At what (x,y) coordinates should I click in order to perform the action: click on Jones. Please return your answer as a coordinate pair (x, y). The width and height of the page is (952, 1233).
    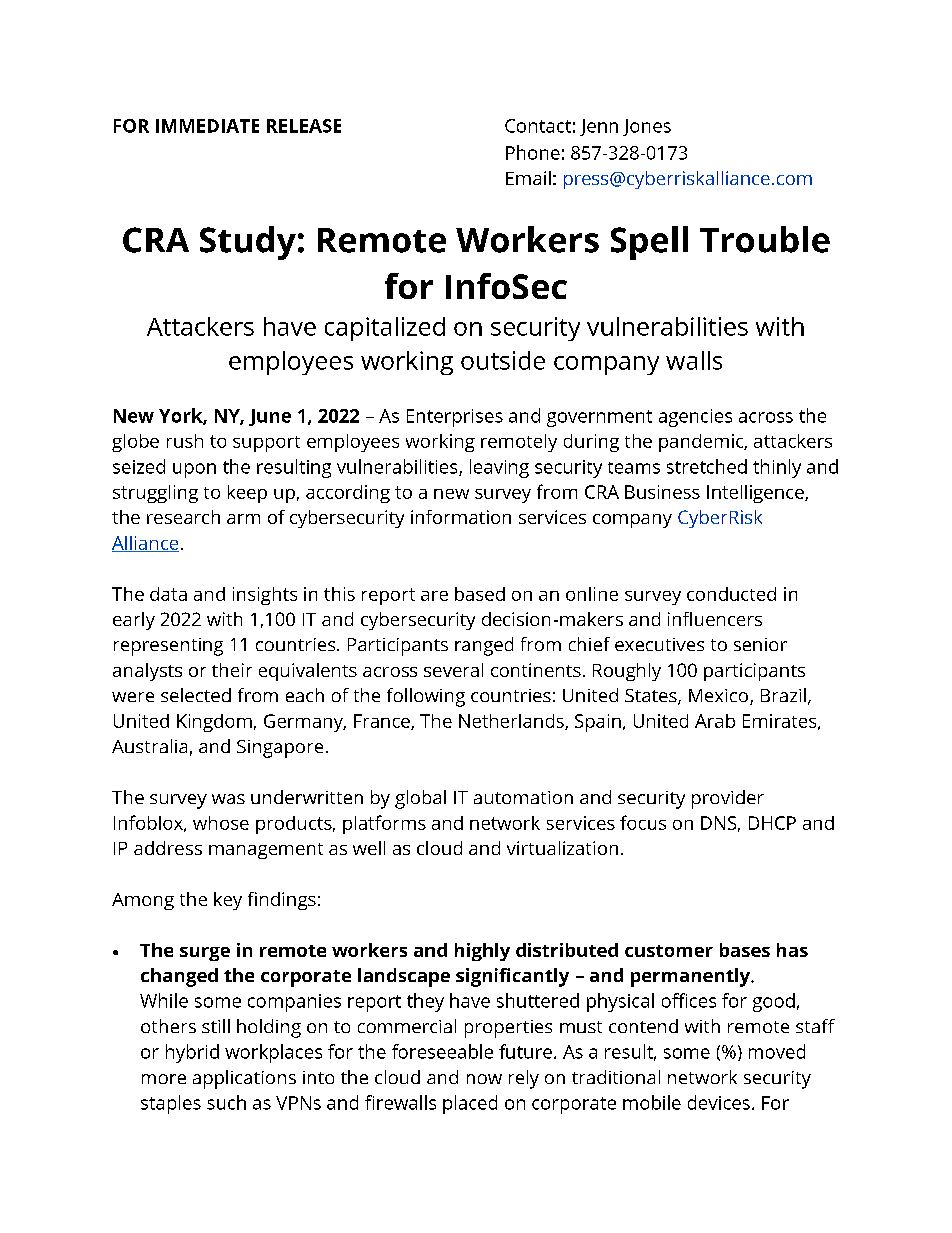
    Looking at the image, I should click on (647, 127).
